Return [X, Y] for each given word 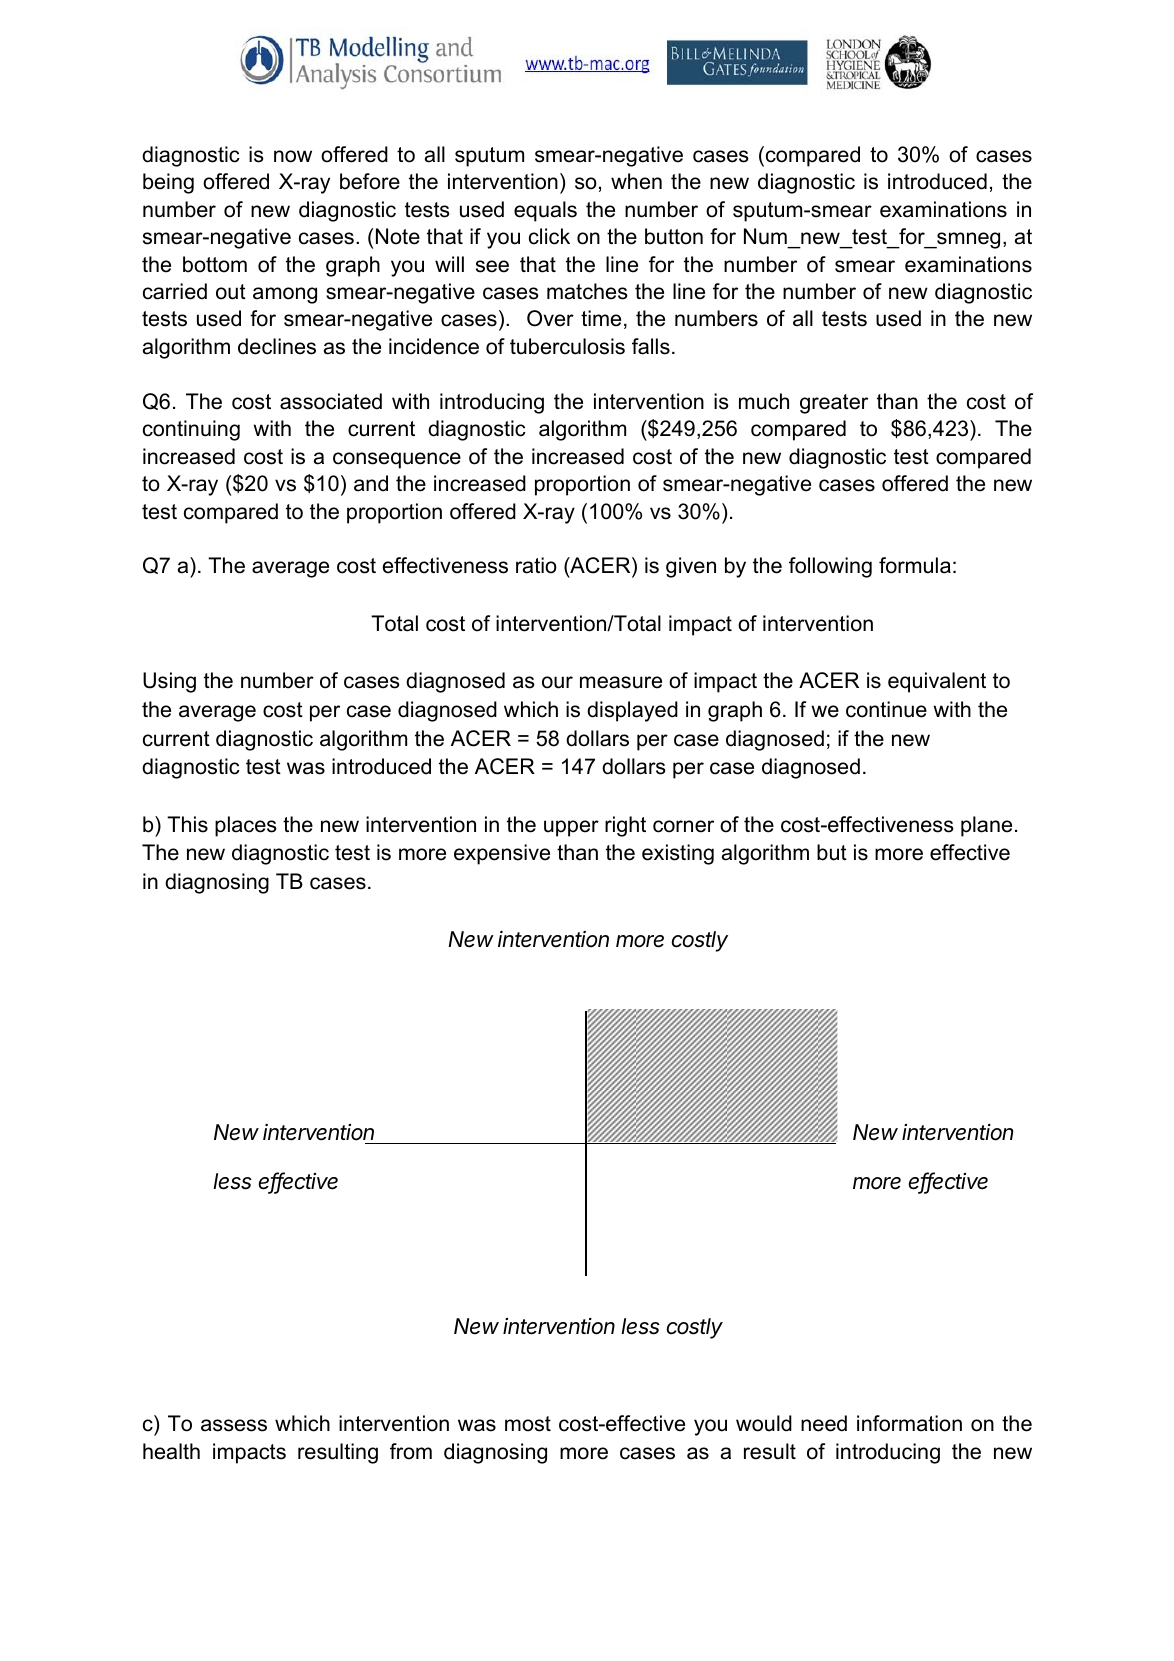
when [636, 181]
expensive [502, 854]
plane [986, 826]
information [909, 1423]
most [528, 1424]
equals [545, 211]
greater [834, 404]
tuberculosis [567, 346]
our [557, 682]
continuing [191, 430]
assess [234, 1425]
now [293, 156]
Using [169, 682]
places [246, 826]
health [171, 1451]
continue [886, 709]
